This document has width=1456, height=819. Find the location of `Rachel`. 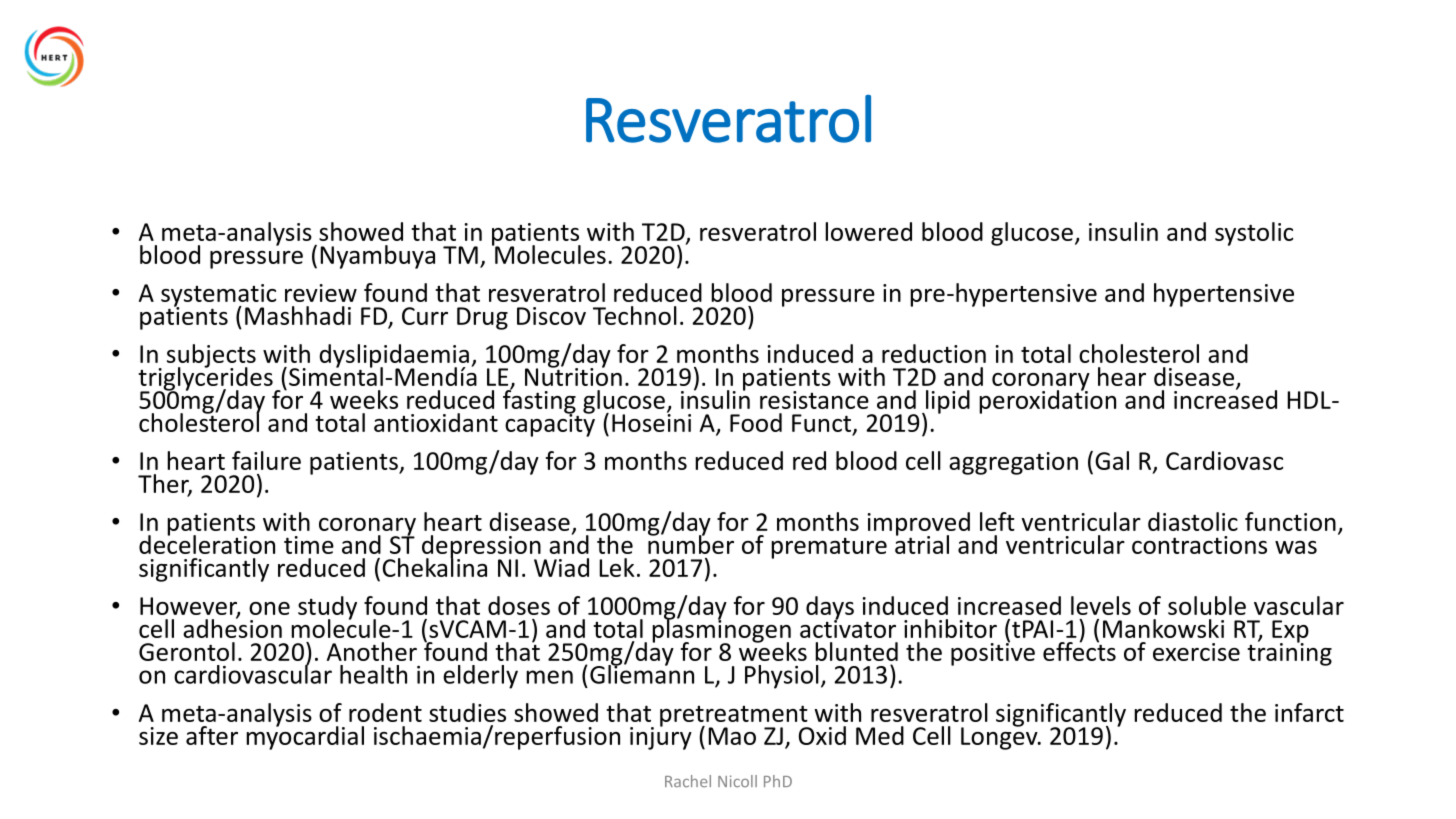

Rachel is located at coordinates (688, 781).
